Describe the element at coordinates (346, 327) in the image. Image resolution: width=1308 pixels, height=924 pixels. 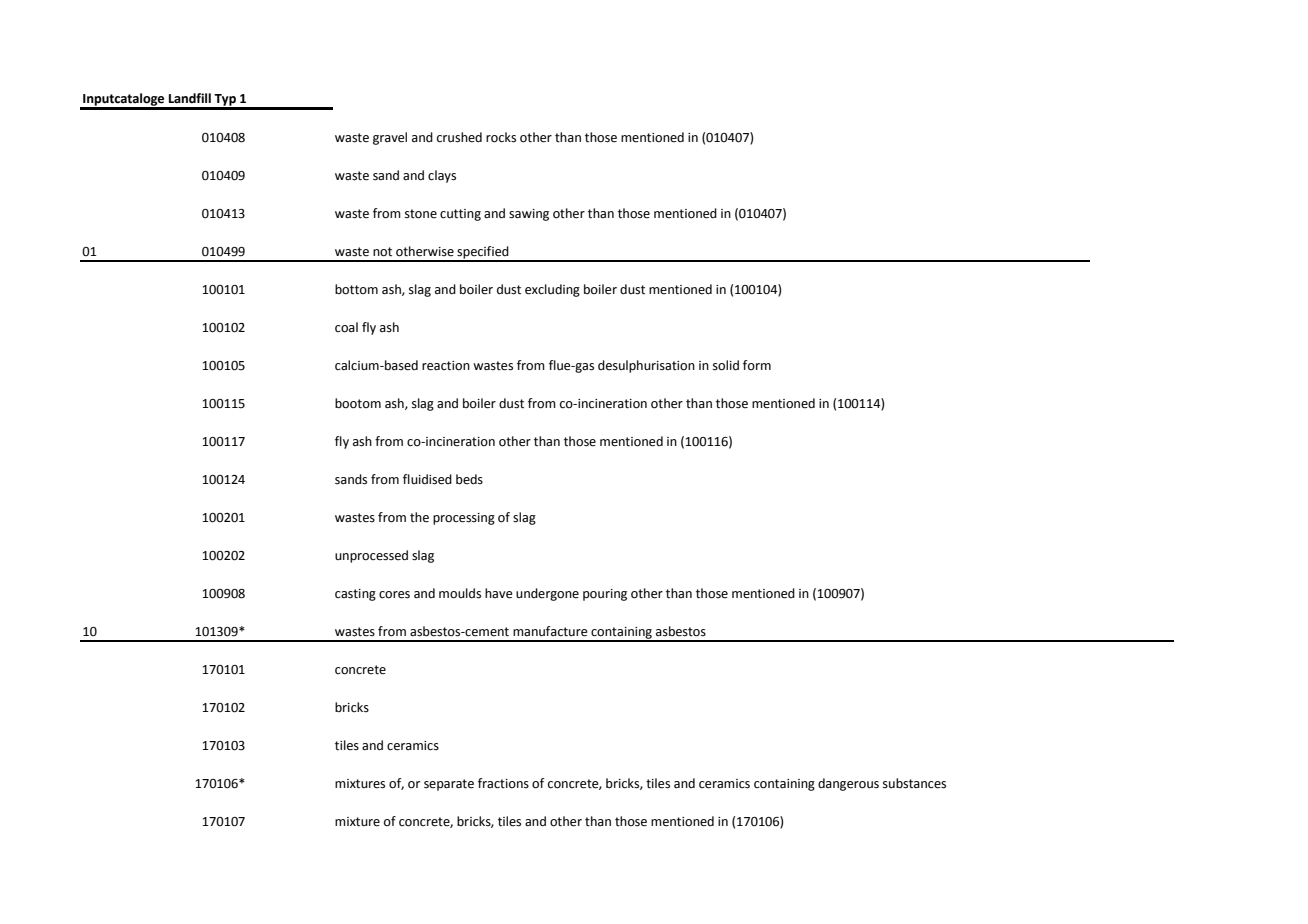
I see `coal` at that location.
